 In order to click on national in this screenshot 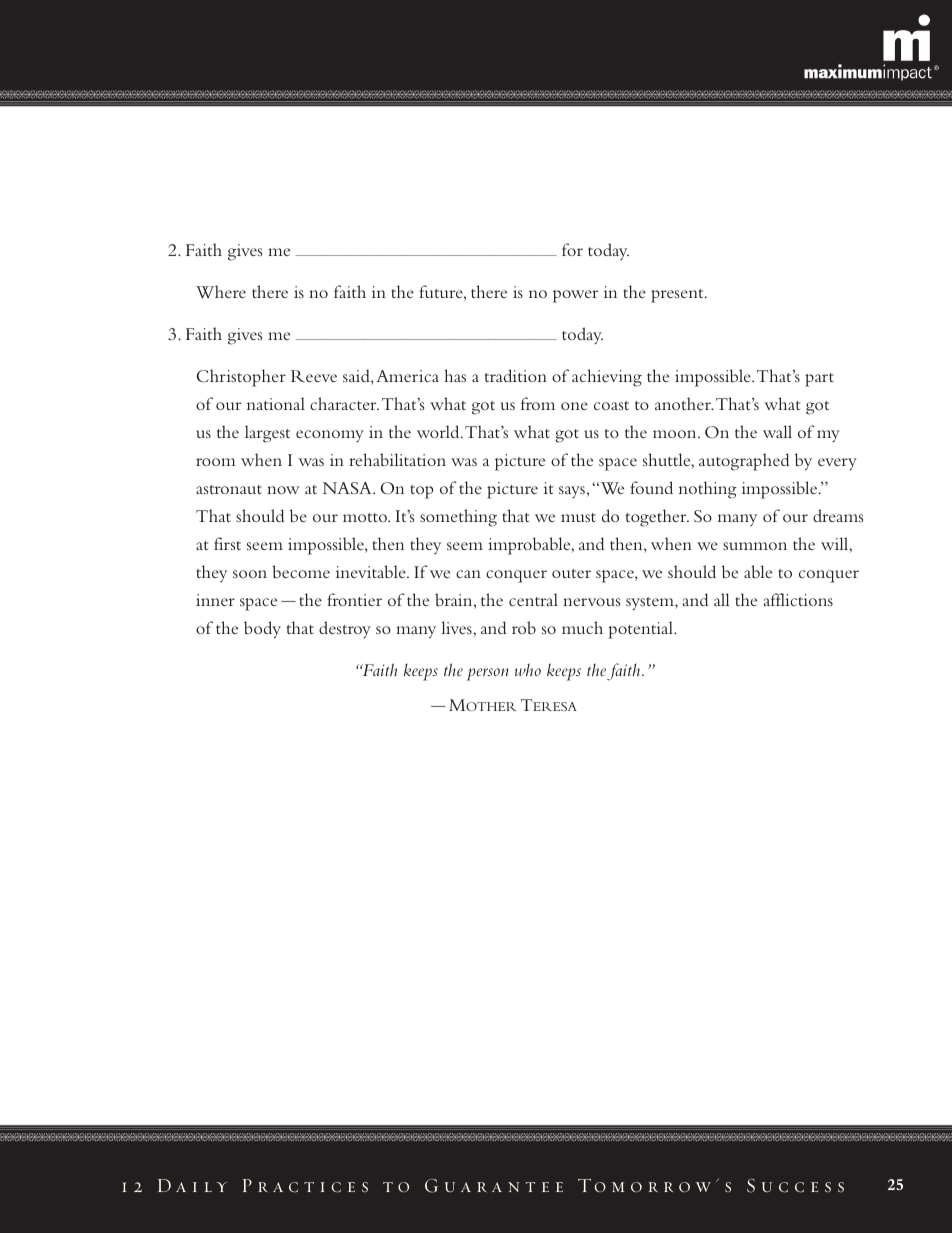, I will do `click(276, 403)`.
